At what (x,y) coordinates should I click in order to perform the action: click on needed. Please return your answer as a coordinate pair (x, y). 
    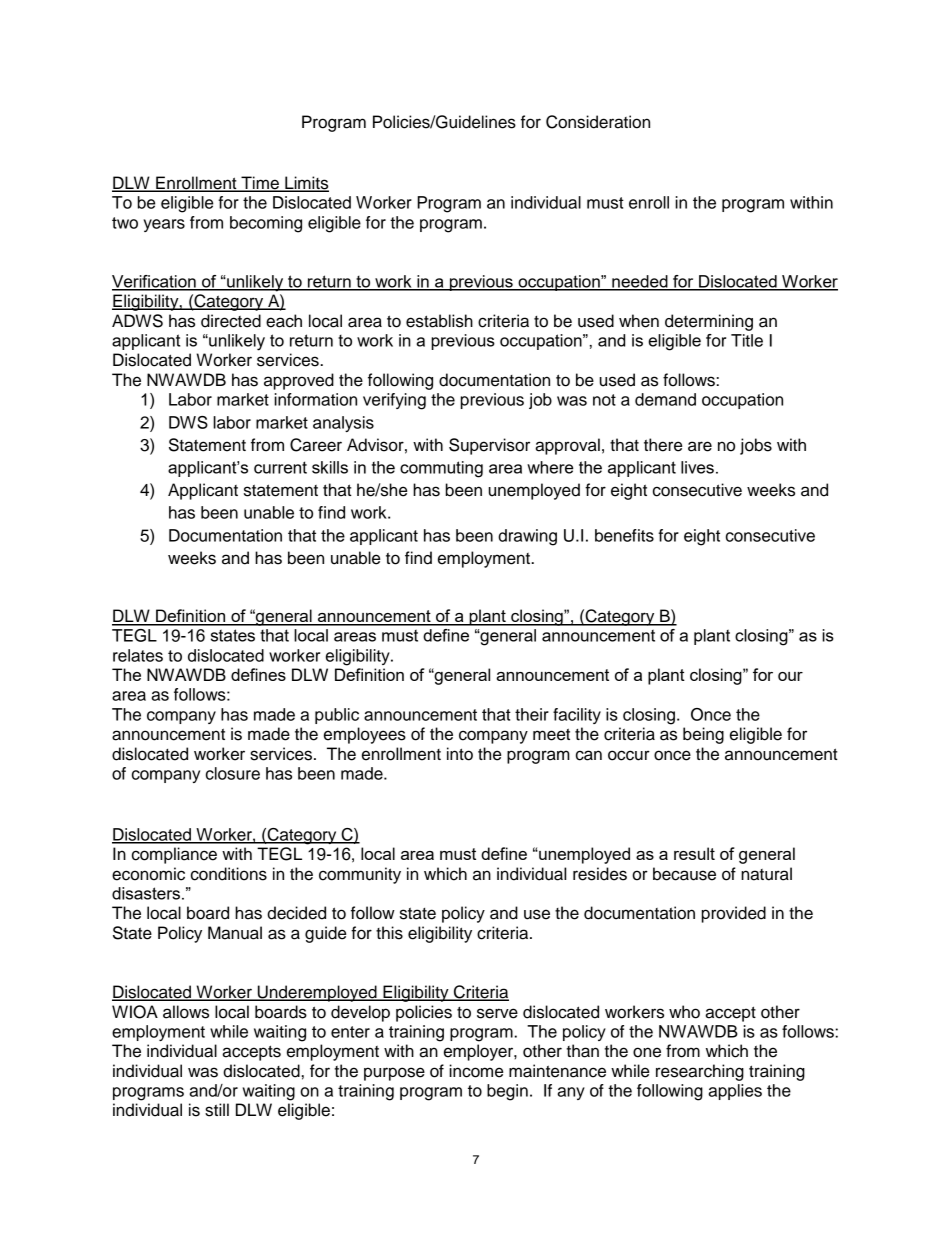
    Looking at the image, I should click on (640, 282).
